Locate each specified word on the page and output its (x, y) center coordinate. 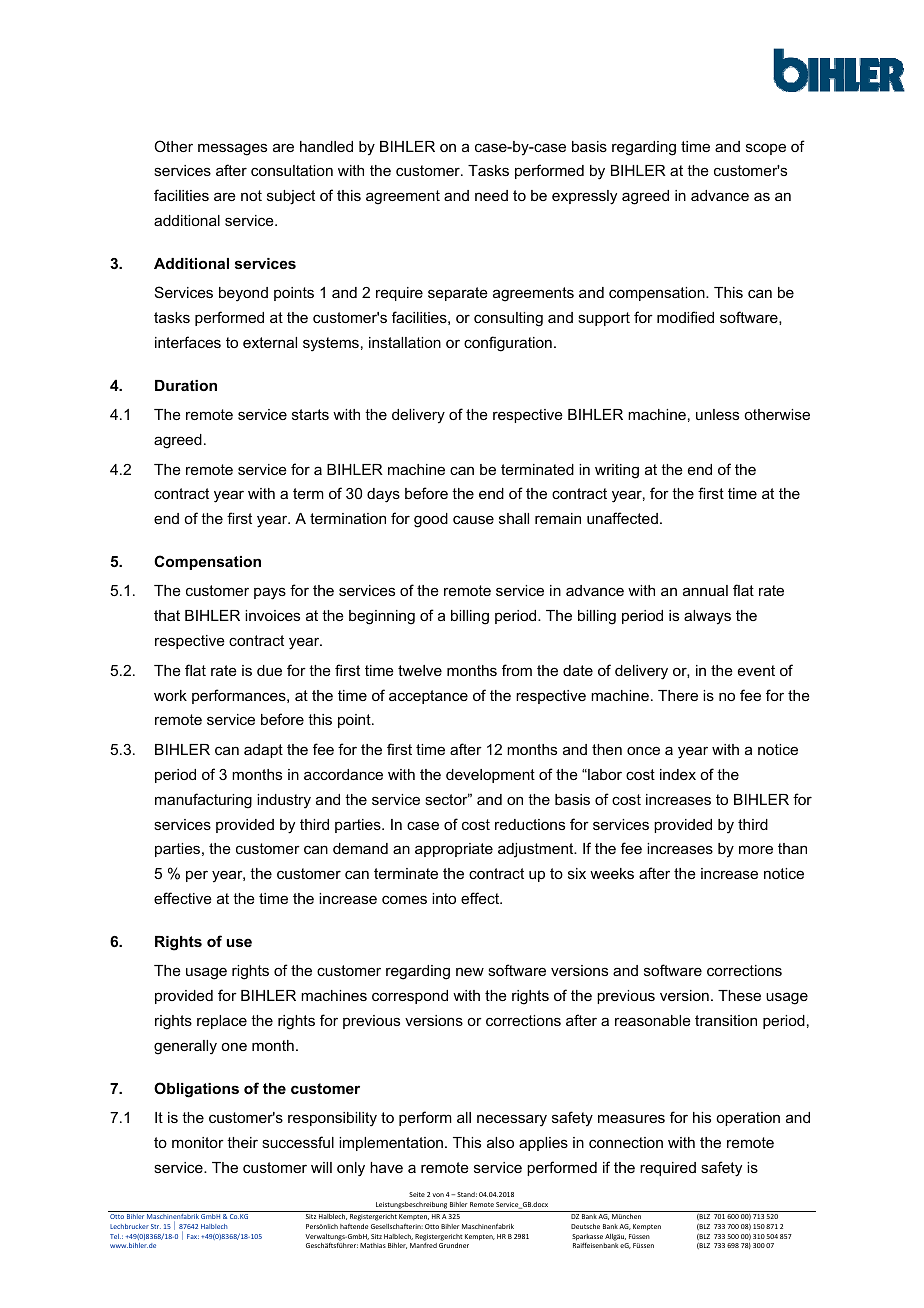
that (167, 615)
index (678, 774)
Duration (186, 385)
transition (726, 1020)
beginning (382, 617)
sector (447, 799)
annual (705, 590)
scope (766, 149)
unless (717, 414)
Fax (193, 1236)
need (491, 195)
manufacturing (203, 801)
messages (232, 149)
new (470, 971)
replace (222, 1022)
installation (405, 342)
